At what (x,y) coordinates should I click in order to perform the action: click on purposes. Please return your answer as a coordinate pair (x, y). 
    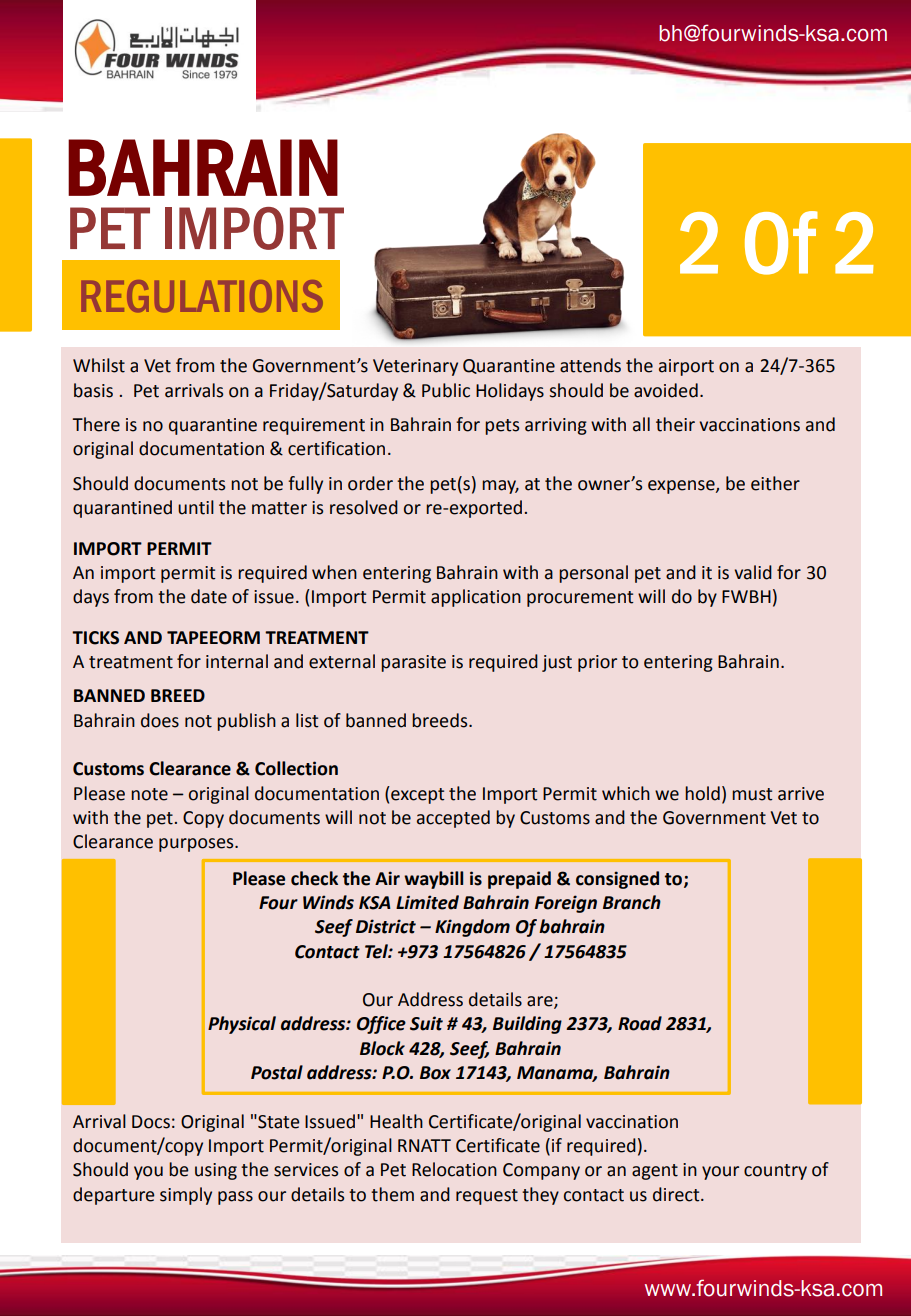
    Looking at the image, I should click on (197, 845).
